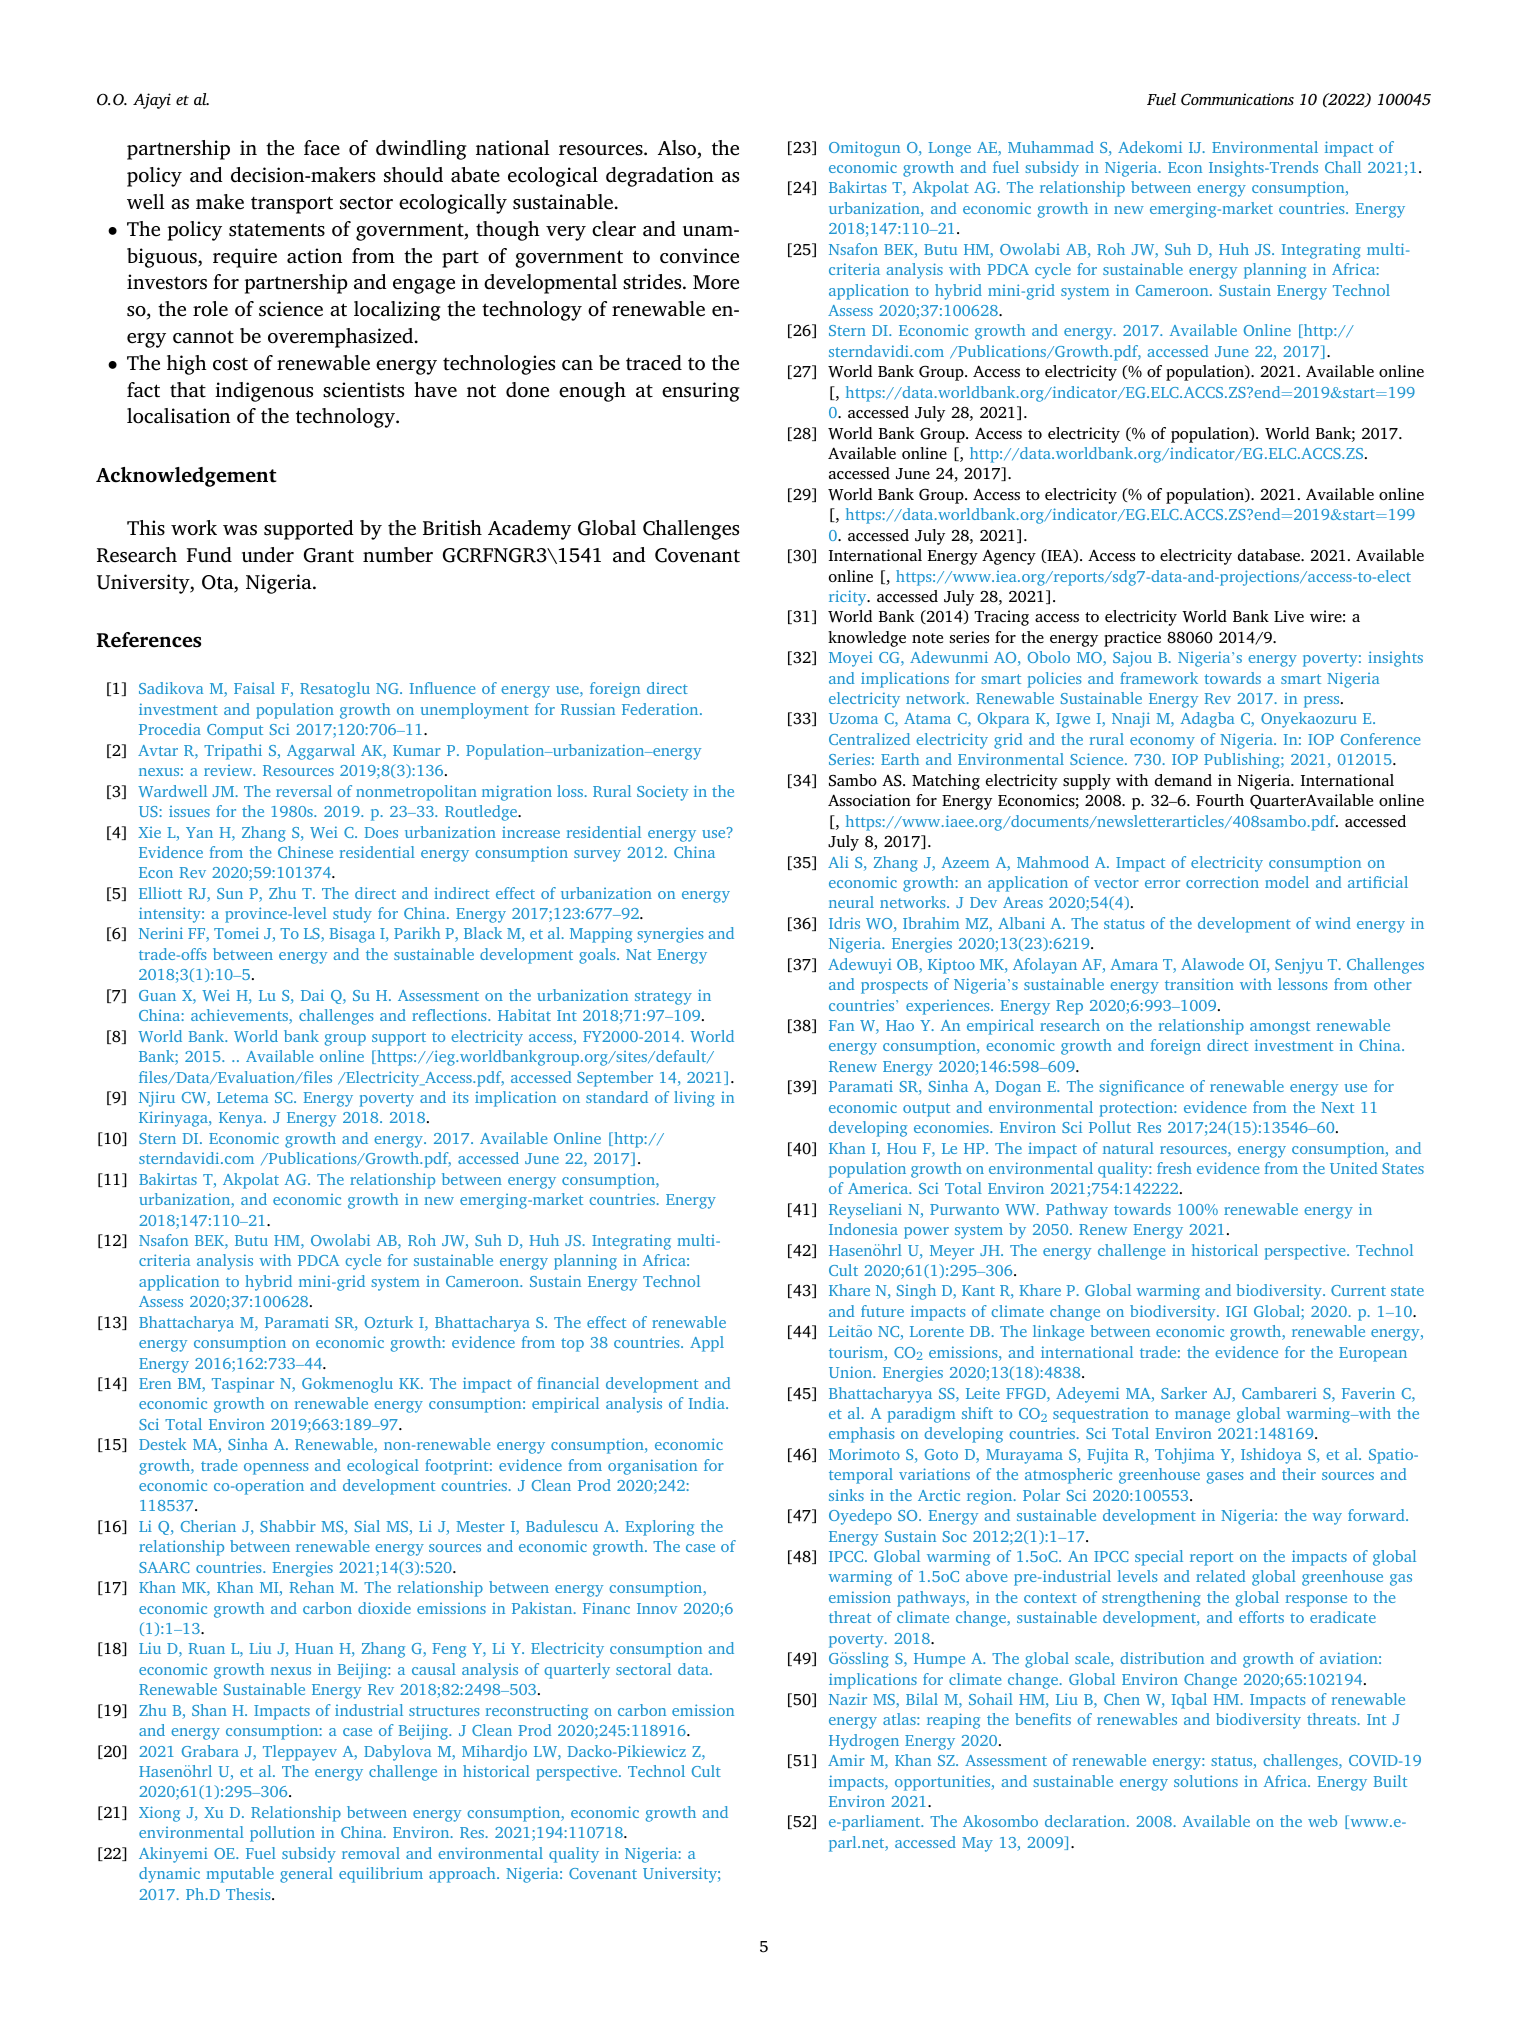 Image resolution: width=1526 pixels, height=2034 pixels. What do you see at coordinates (678, 149) in the page?
I see `Also` at bounding box center [678, 149].
